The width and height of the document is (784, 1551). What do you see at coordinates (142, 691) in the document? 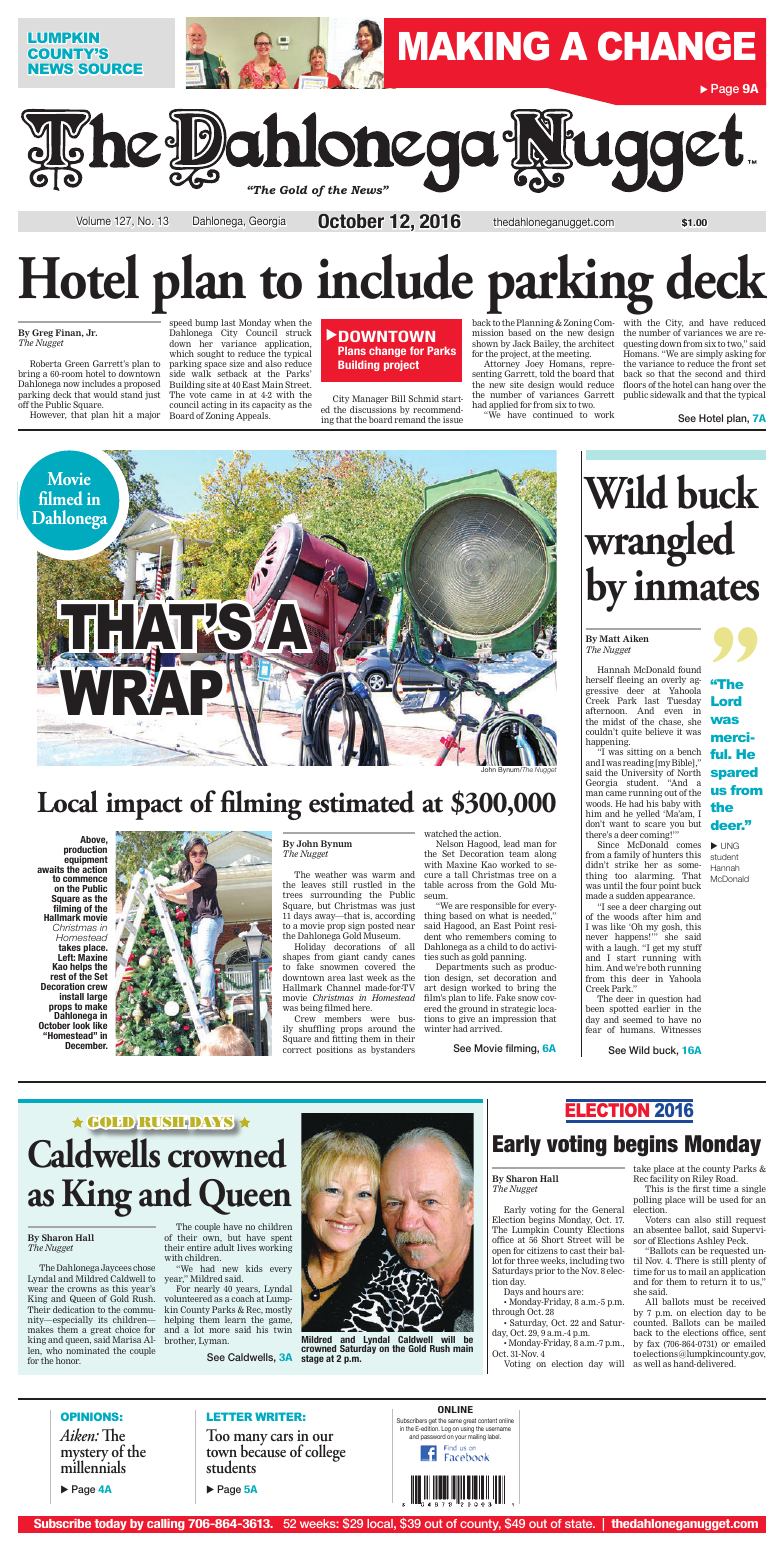
I see `WRAP` at bounding box center [142, 691].
